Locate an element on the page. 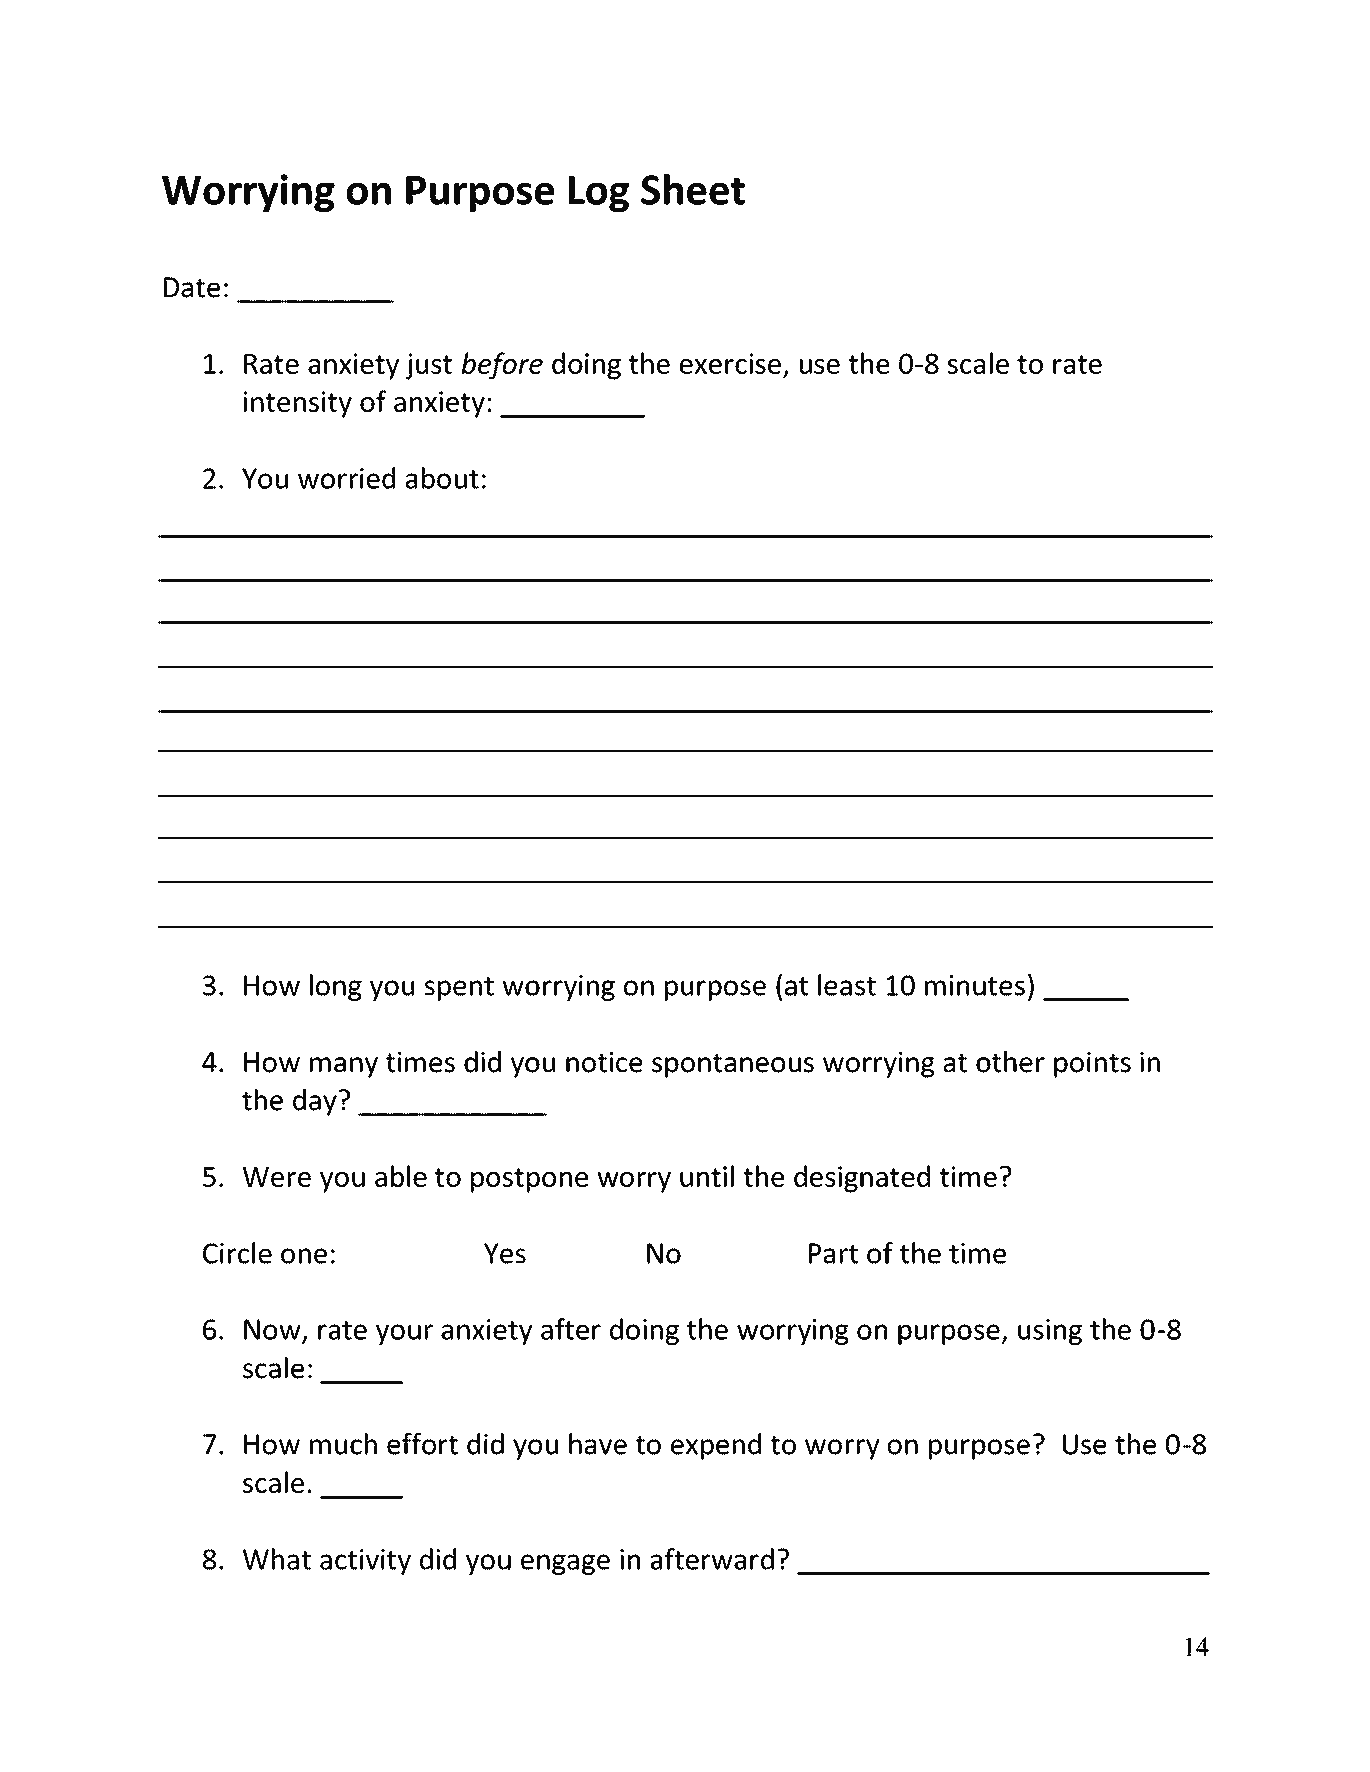 The image size is (1370, 1772). long is located at coordinates (336, 987).
